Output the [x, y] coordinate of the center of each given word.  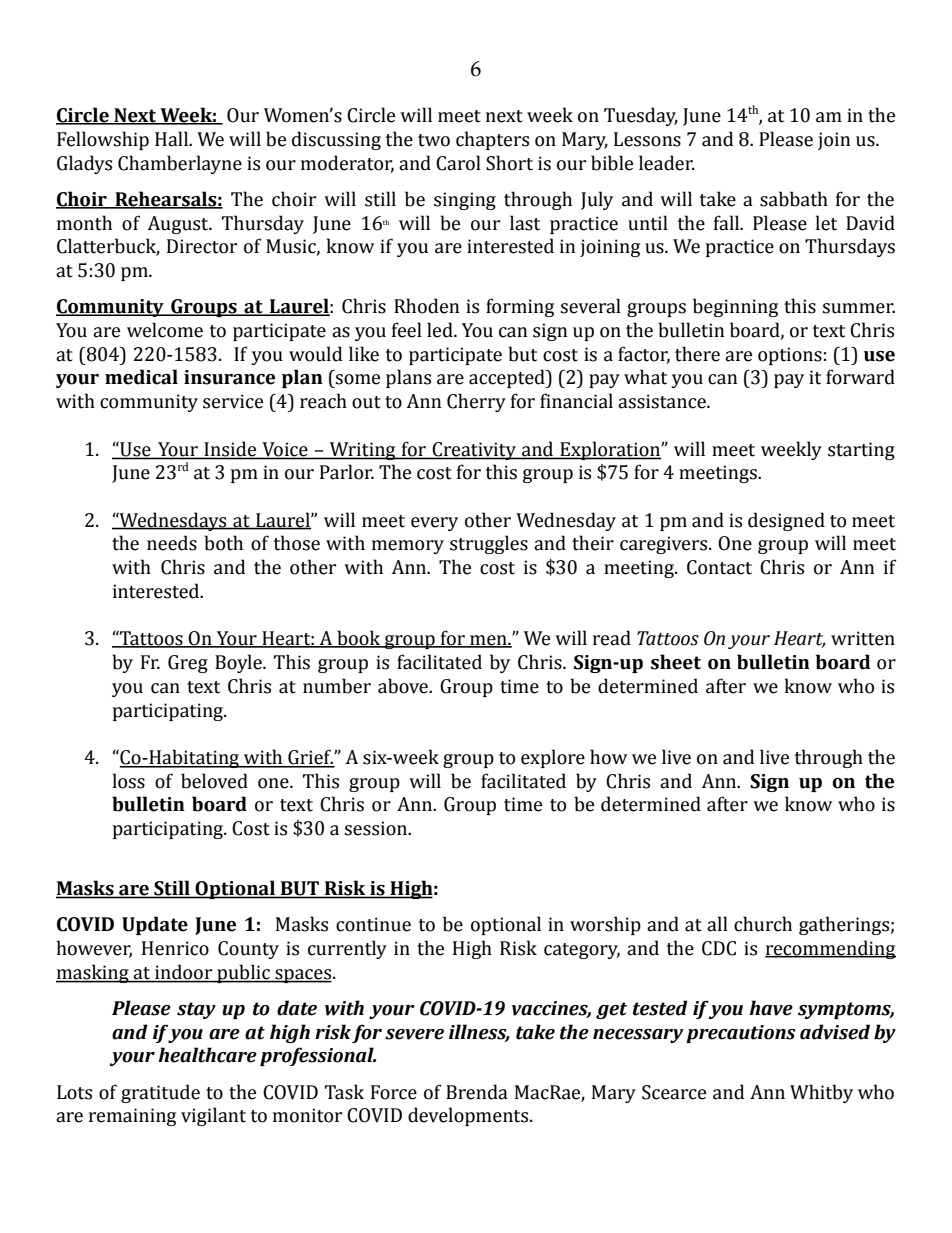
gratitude [160, 1093]
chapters [492, 140]
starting [861, 451]
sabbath [794, 199]
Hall [173, 139]
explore [553, 758]
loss [129, 781]
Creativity [474, 451]
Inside [230, 449]
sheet [676, 662]
